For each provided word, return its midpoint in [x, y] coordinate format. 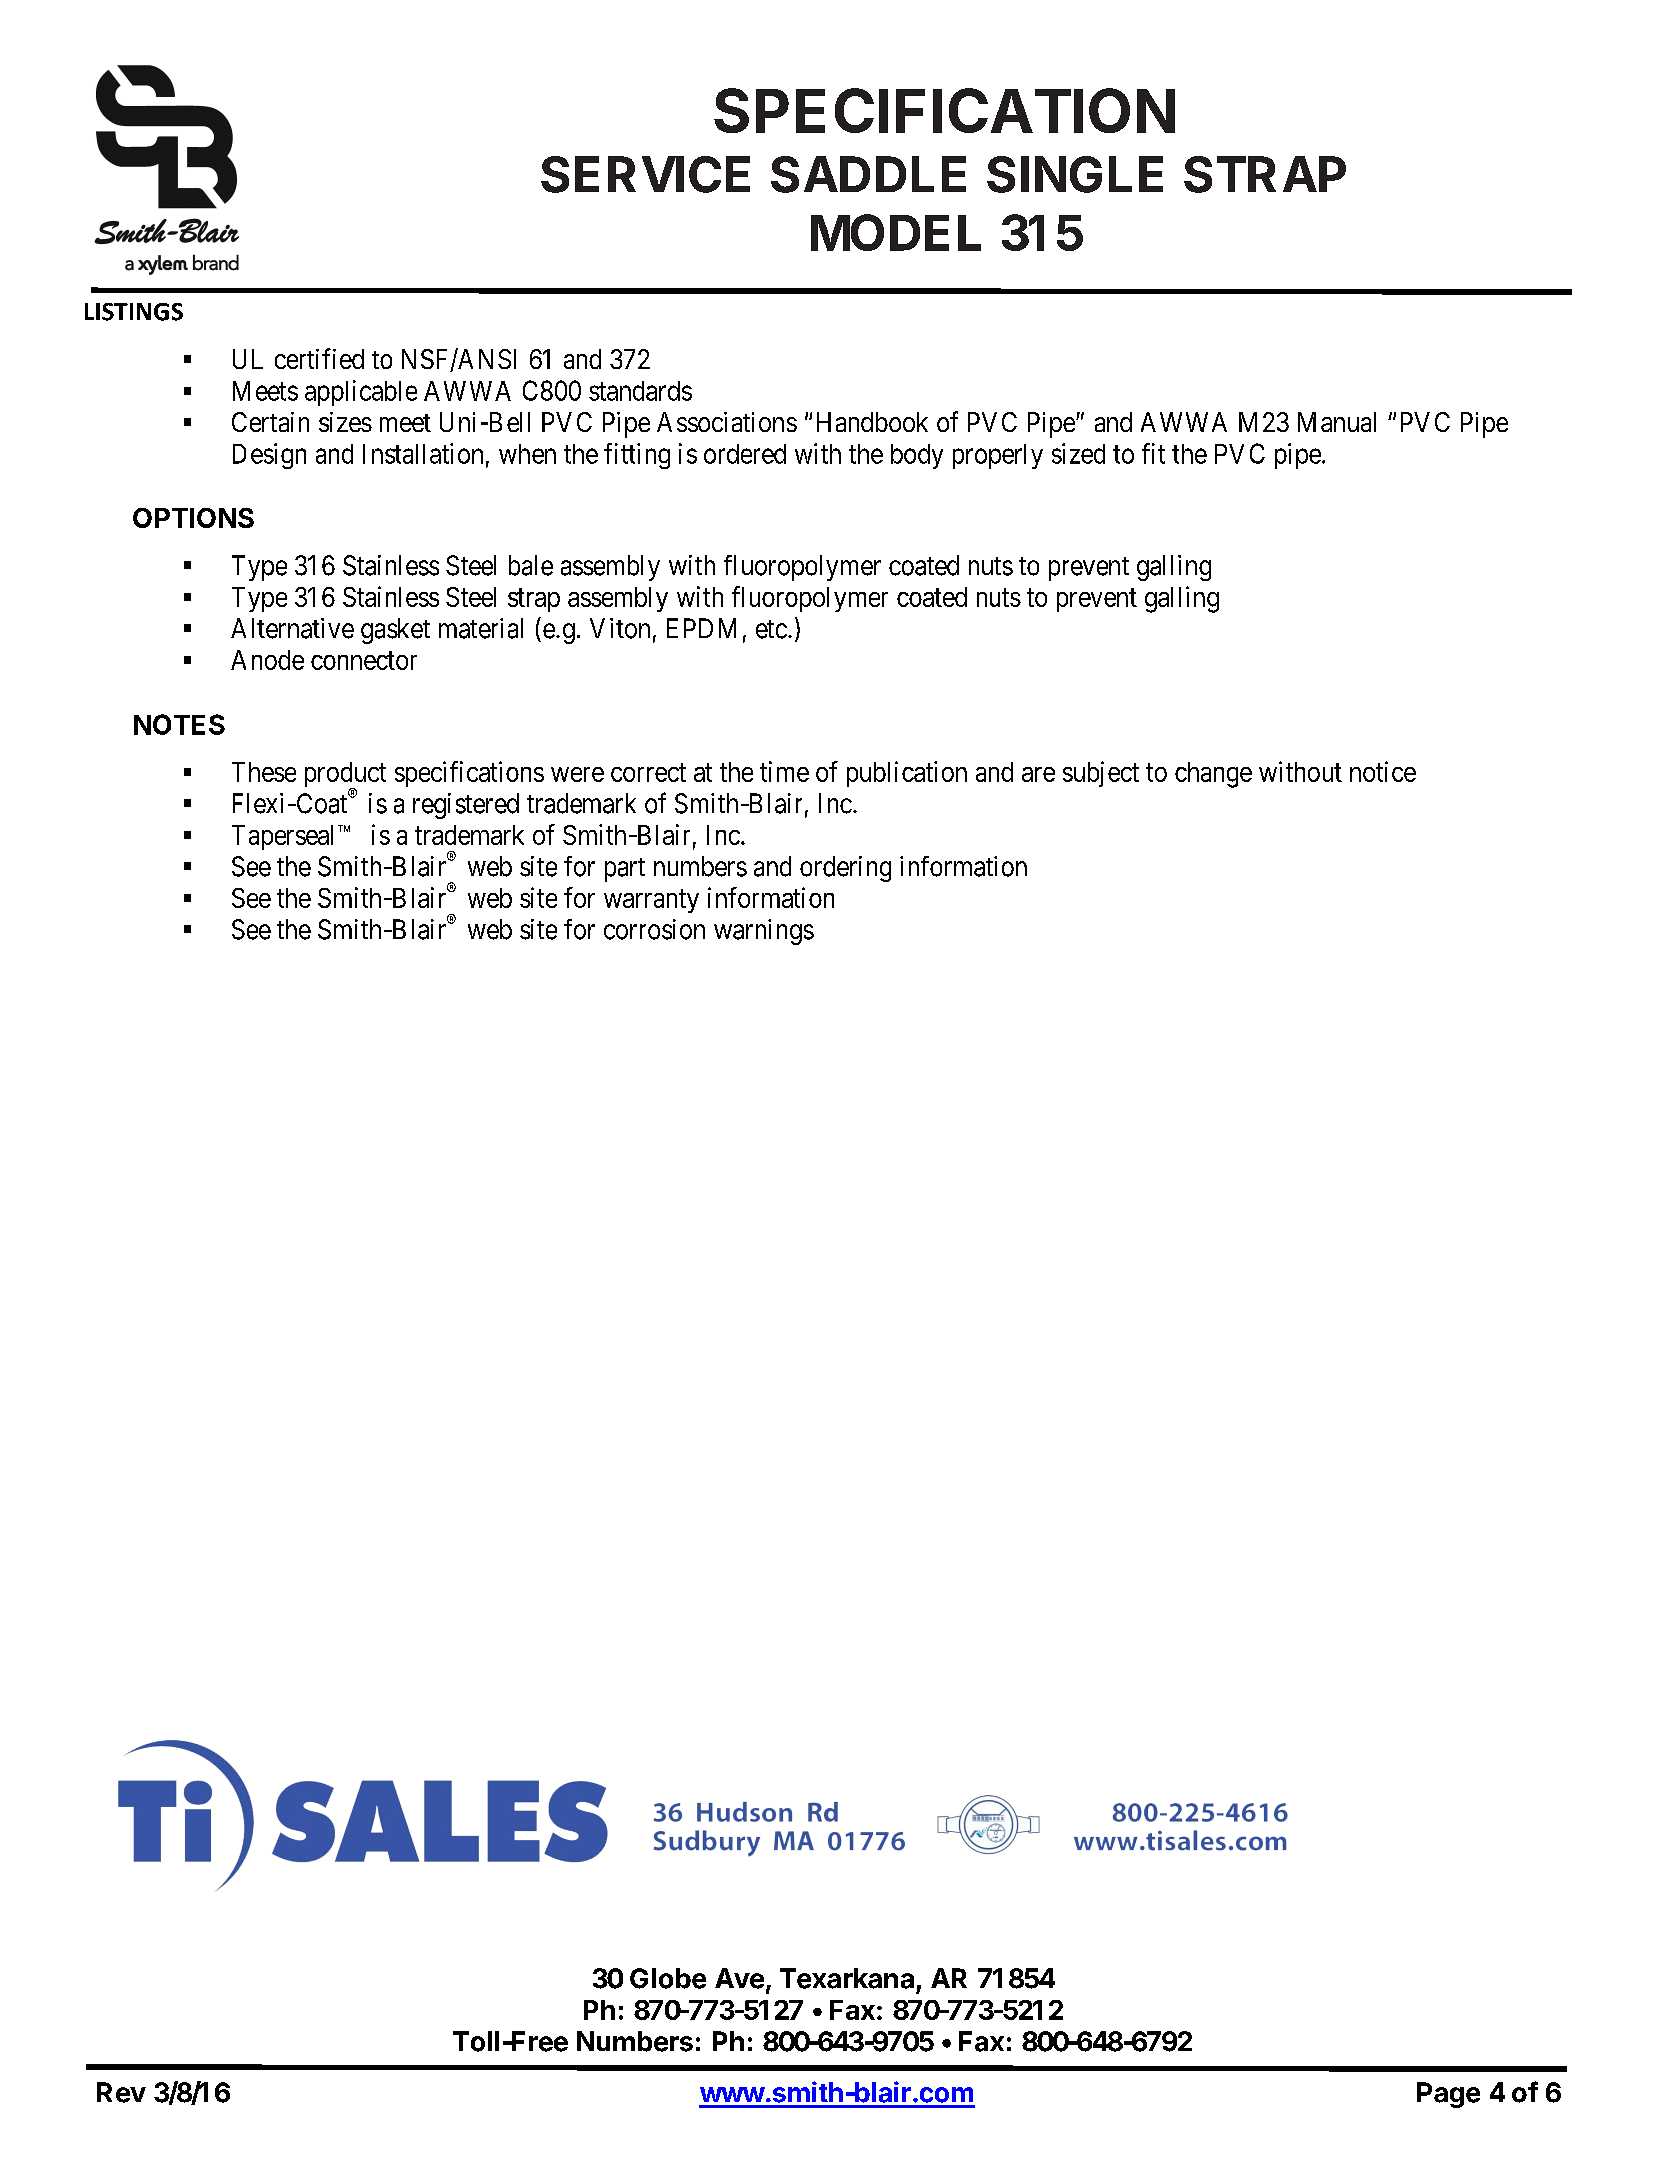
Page [1448, 2095]
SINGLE [1075, 174]
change [1213, 775]
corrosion [654, 929]
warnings [764, 932]
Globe [668, 1978]
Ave [739, 1978]
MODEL [896, 232]
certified [319, 358]
